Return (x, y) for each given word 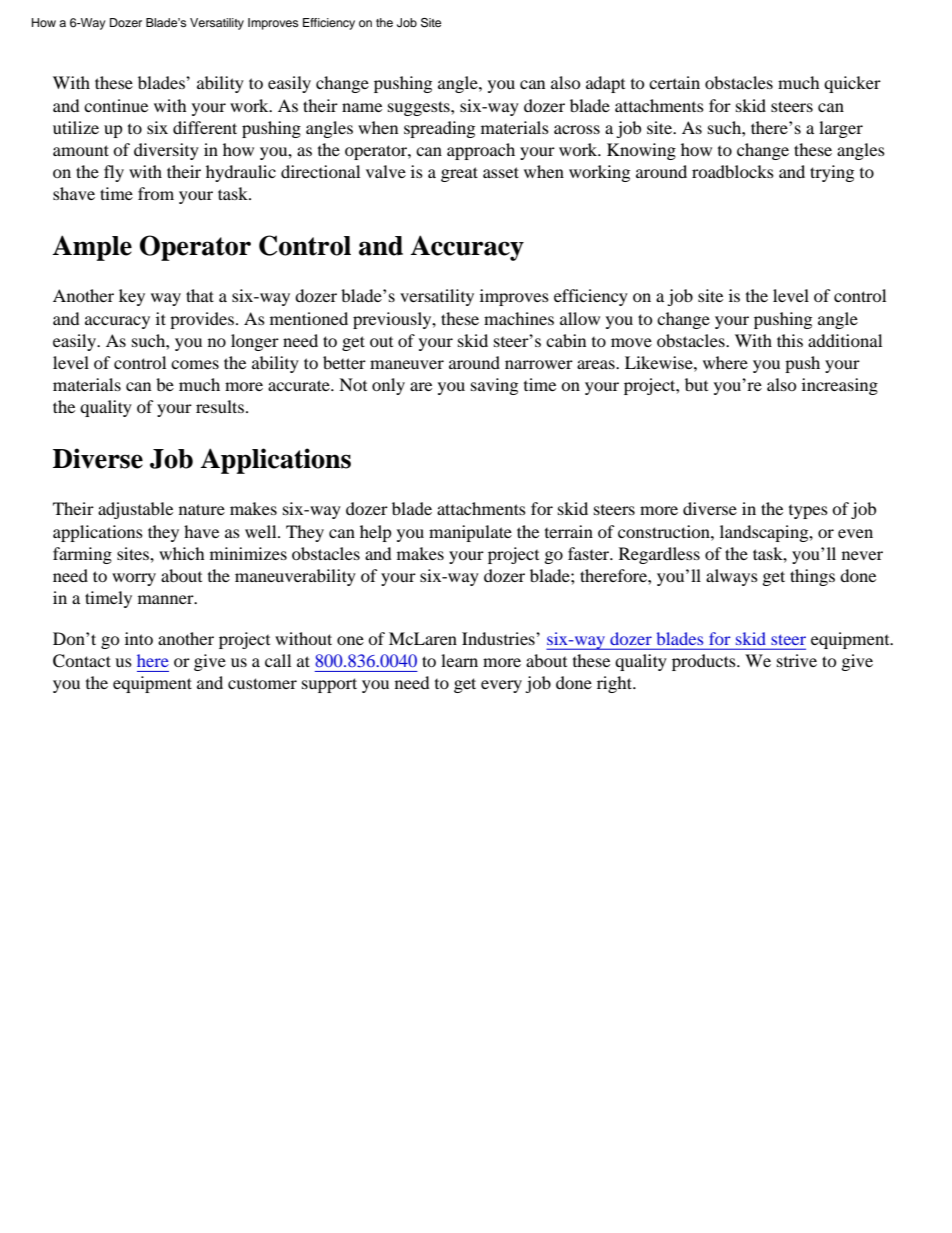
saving (494, 386)
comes (195, 364)
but (696, 384)
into (139, 638)
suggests (420, 108)
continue (116, 105)
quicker (852, 84)
